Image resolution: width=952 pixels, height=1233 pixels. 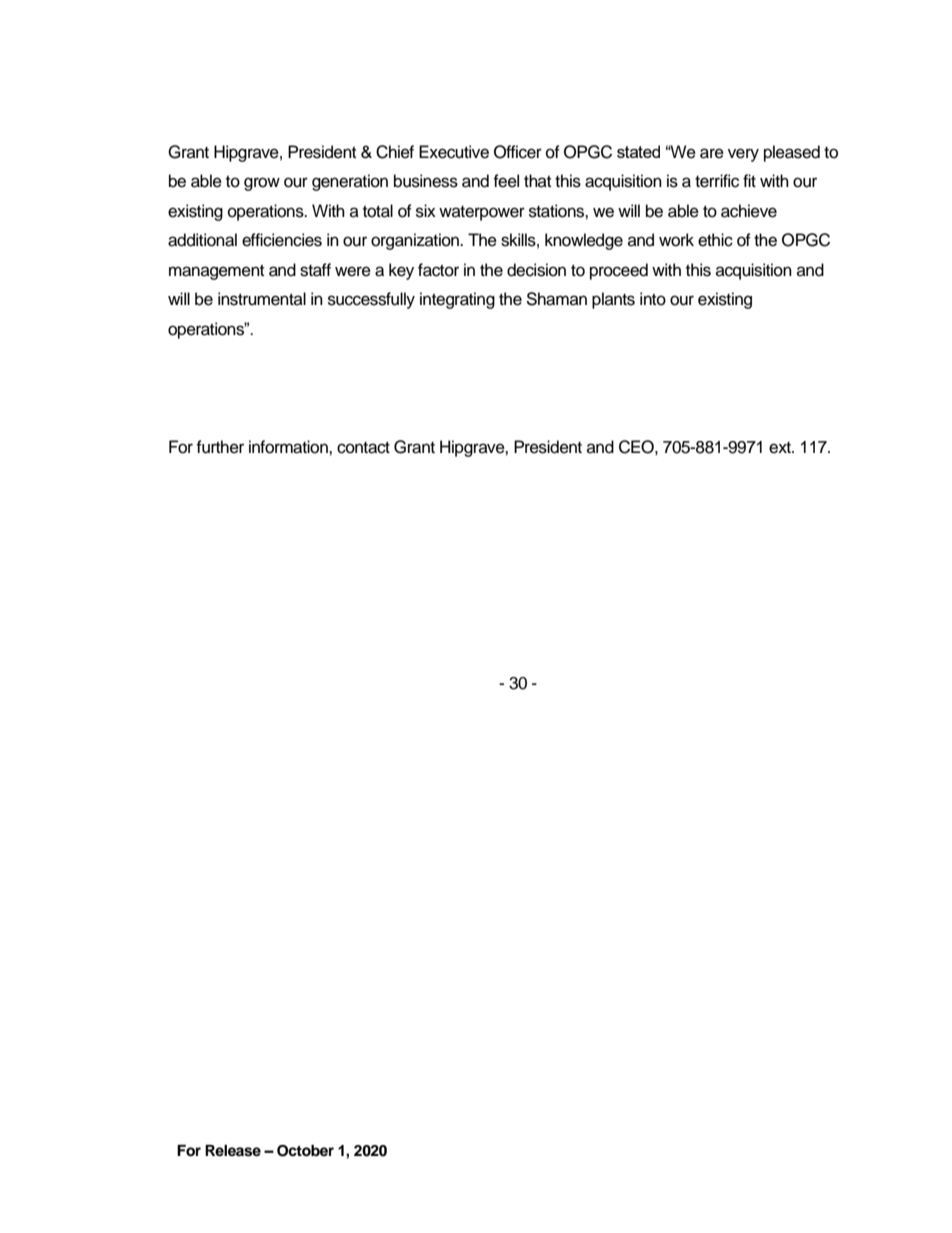 I want to click on further, so click(x=220, y=447).
